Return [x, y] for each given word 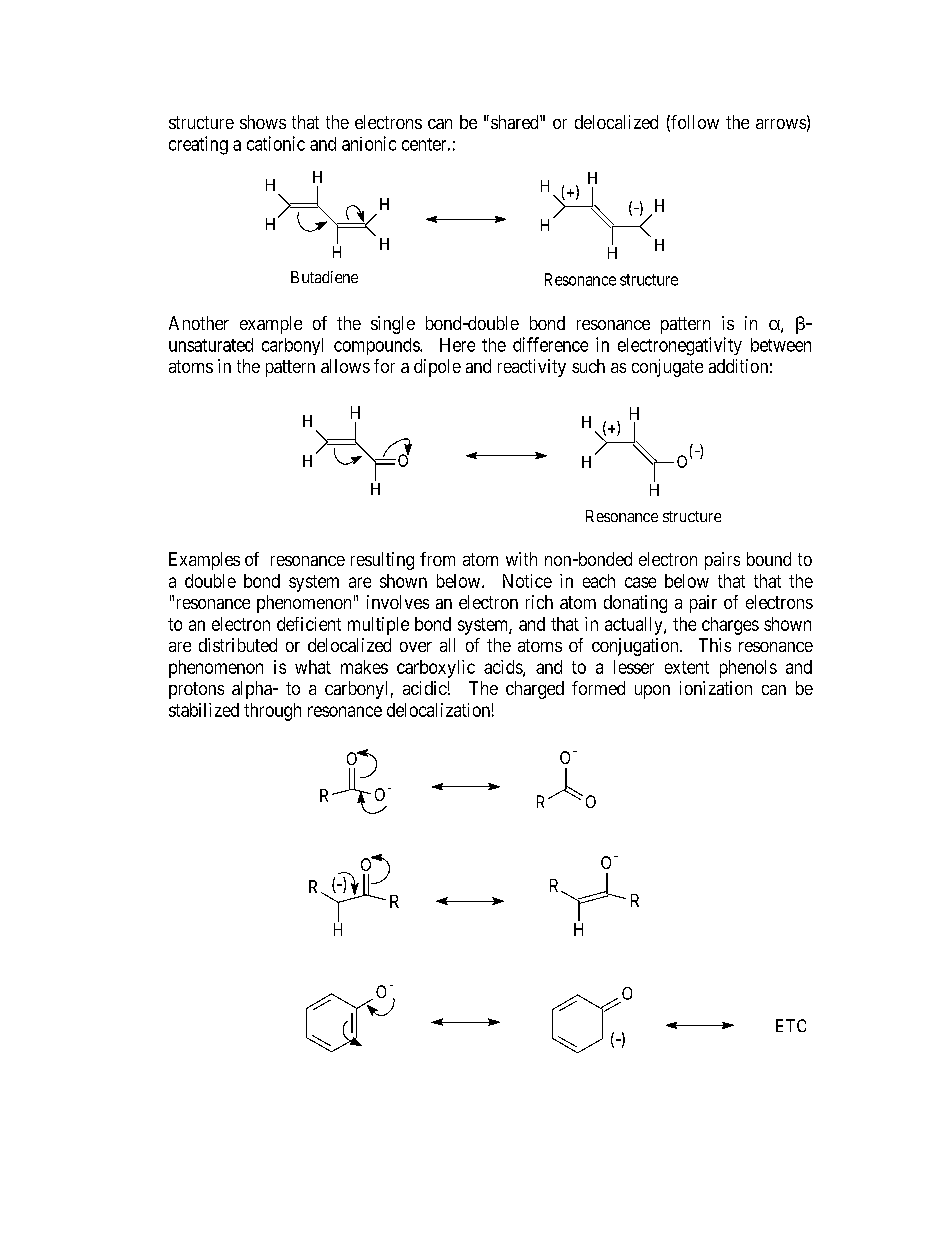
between [781, 345]
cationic [276, 143]
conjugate [667, 368]
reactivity [532, 368]
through [272, 712]
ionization [716, 688]
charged [535, 690]
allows [345, 366]
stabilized [204, 710]
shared [516, 122]
